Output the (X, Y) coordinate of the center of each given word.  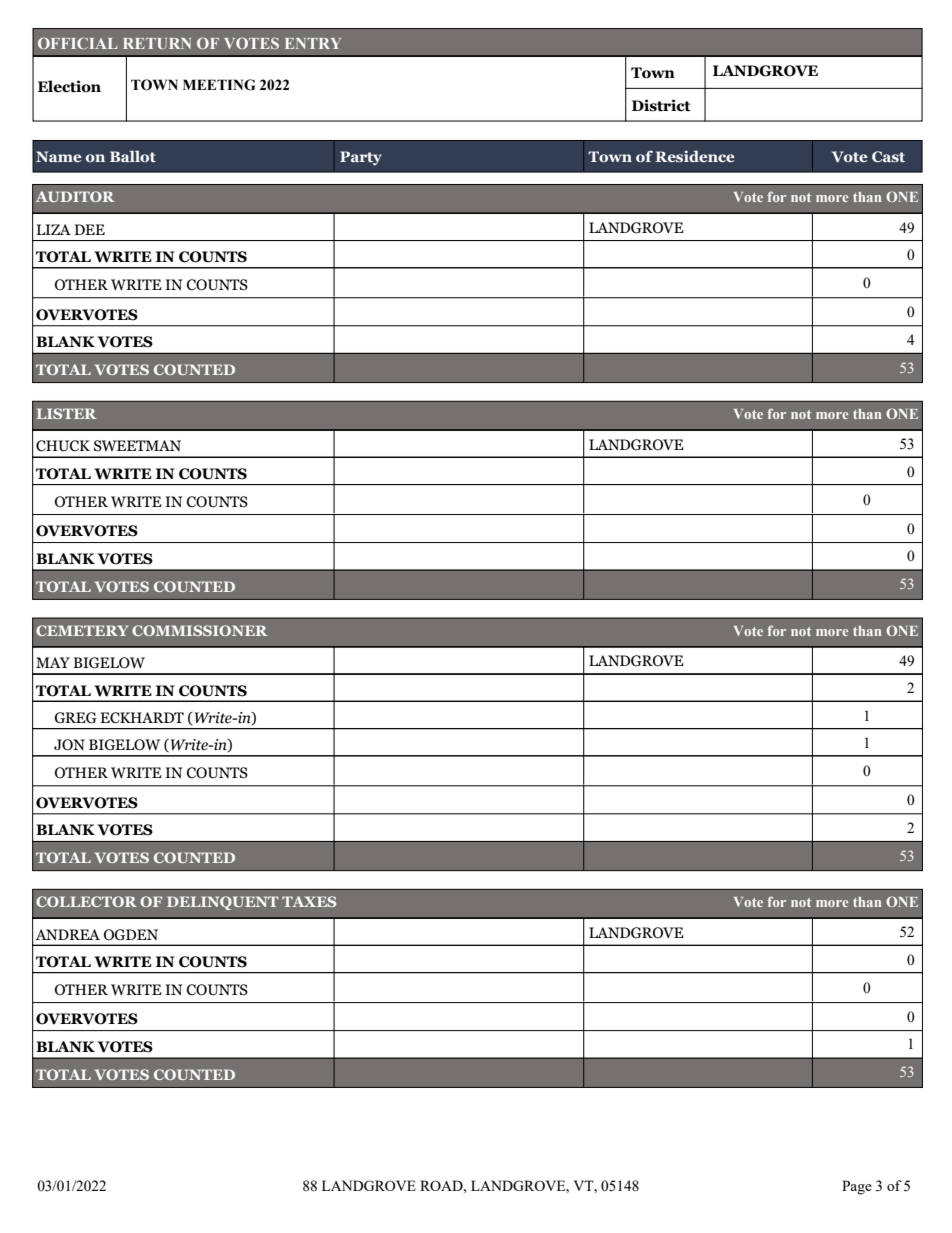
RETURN (157, 43)
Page (857, 1187)
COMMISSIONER (199, 630)
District (661, 105)
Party (361, 158)
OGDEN (131, 935)
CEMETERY (82, 630)
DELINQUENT (222, 903)
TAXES (309, 901)
